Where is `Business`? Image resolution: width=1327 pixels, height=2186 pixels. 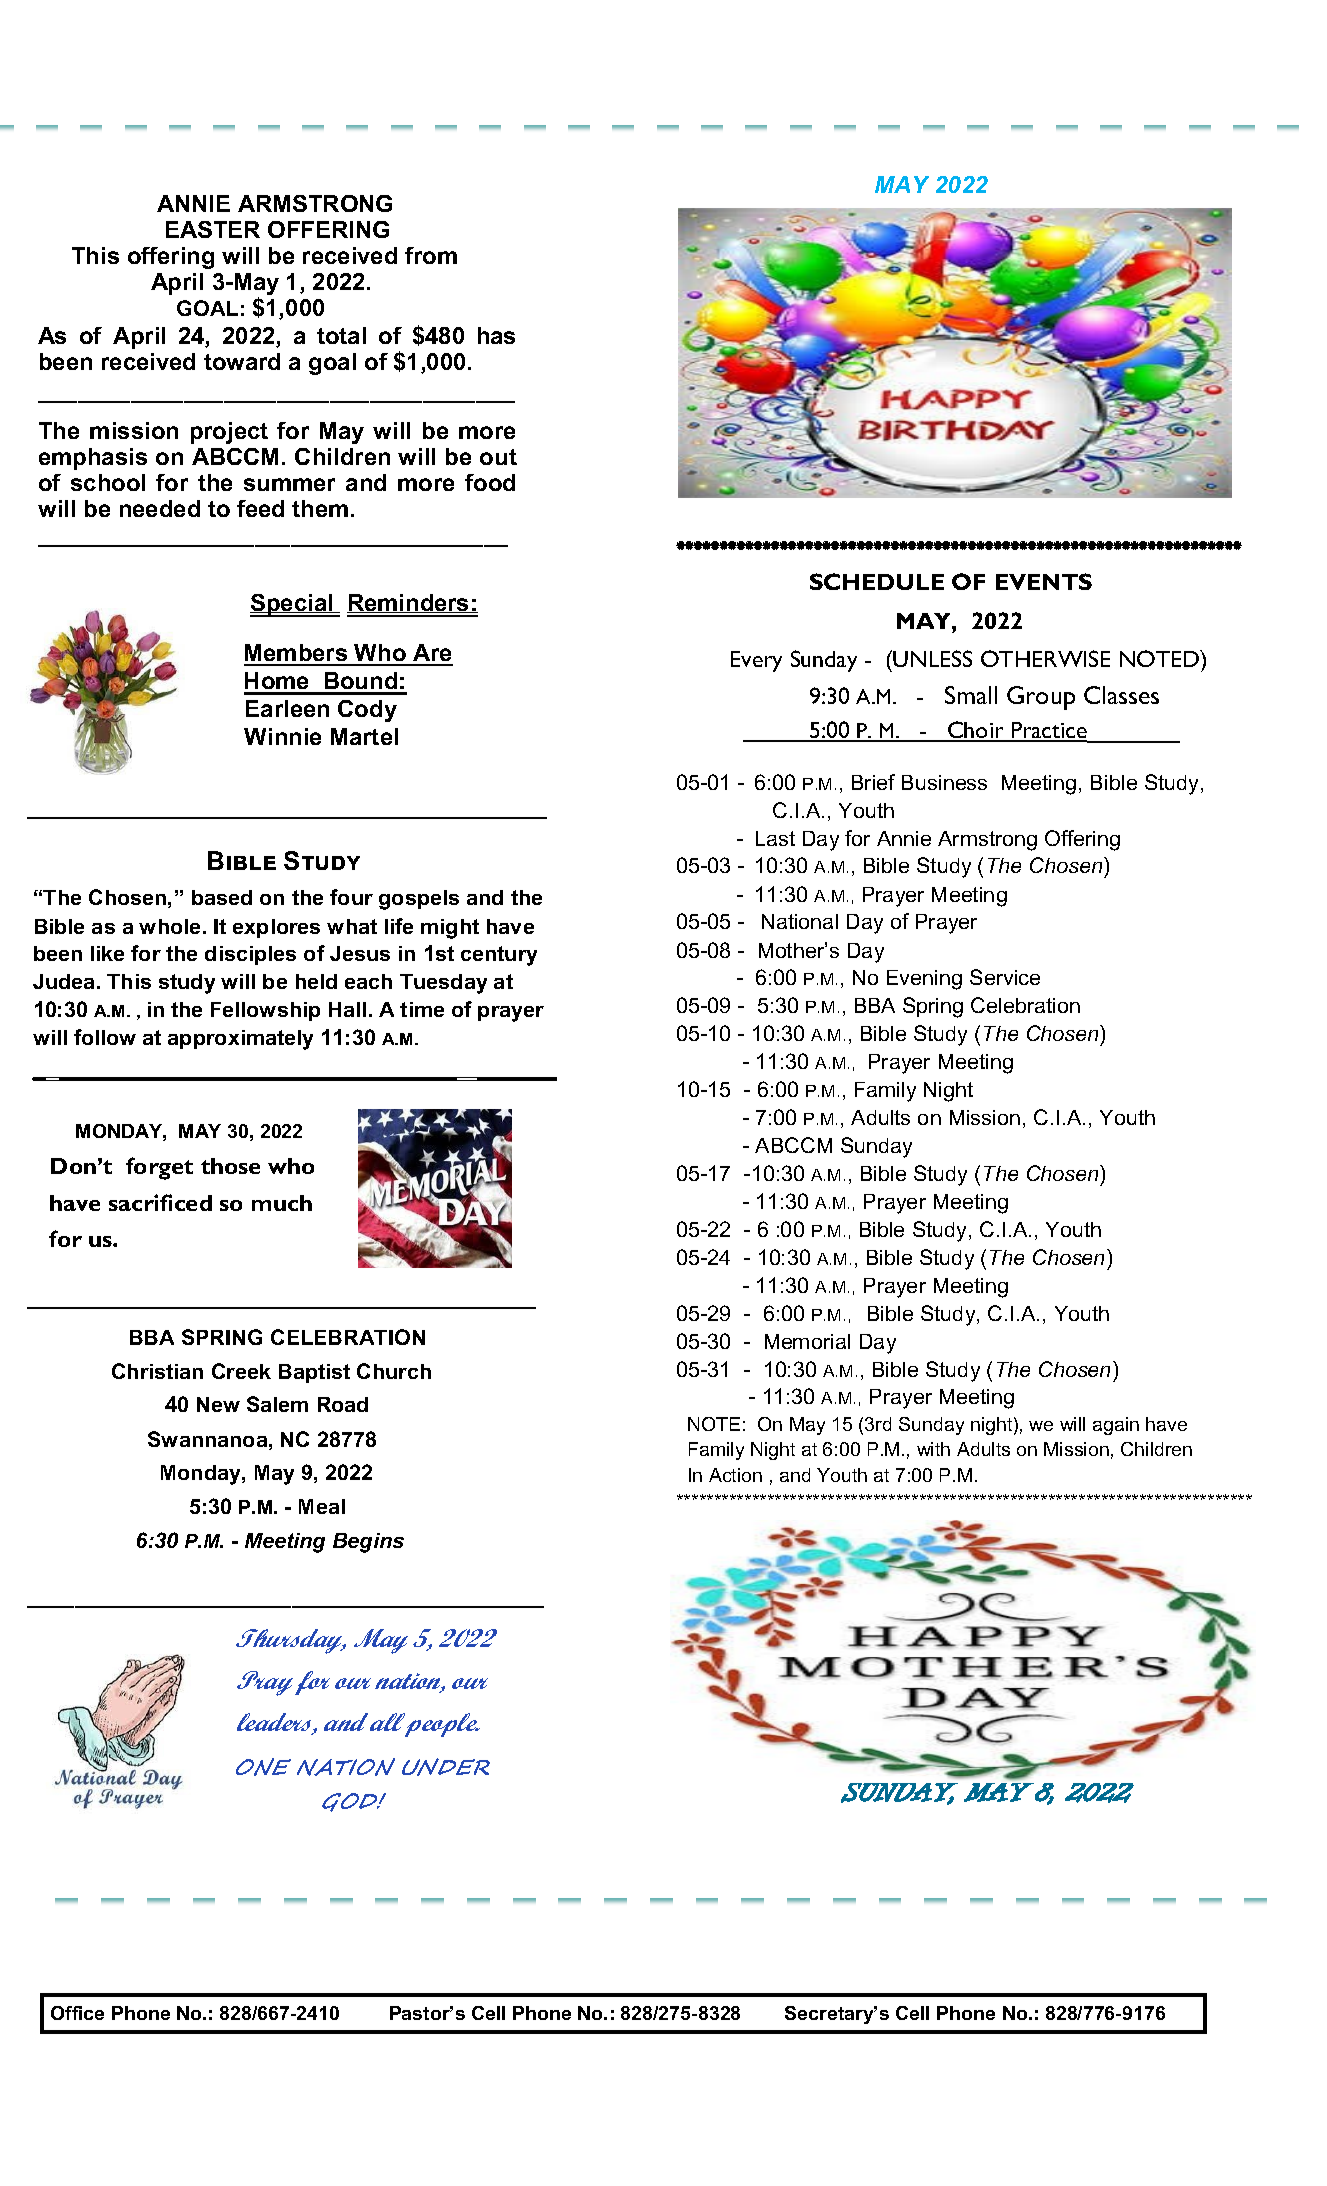 Business is located at coordinates (944, 782).
